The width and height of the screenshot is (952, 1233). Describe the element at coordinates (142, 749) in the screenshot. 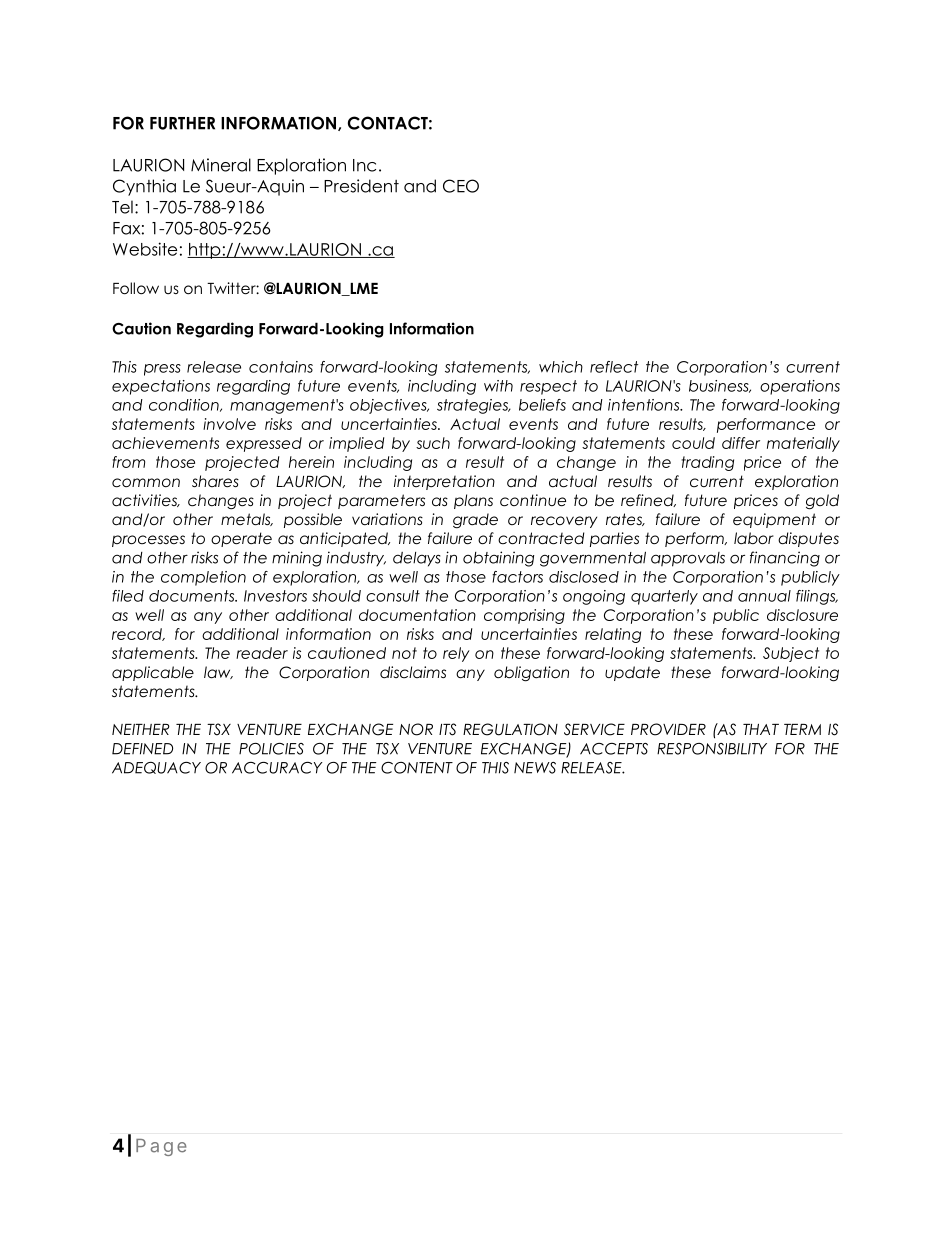

I see `DEFINED` at that location.
